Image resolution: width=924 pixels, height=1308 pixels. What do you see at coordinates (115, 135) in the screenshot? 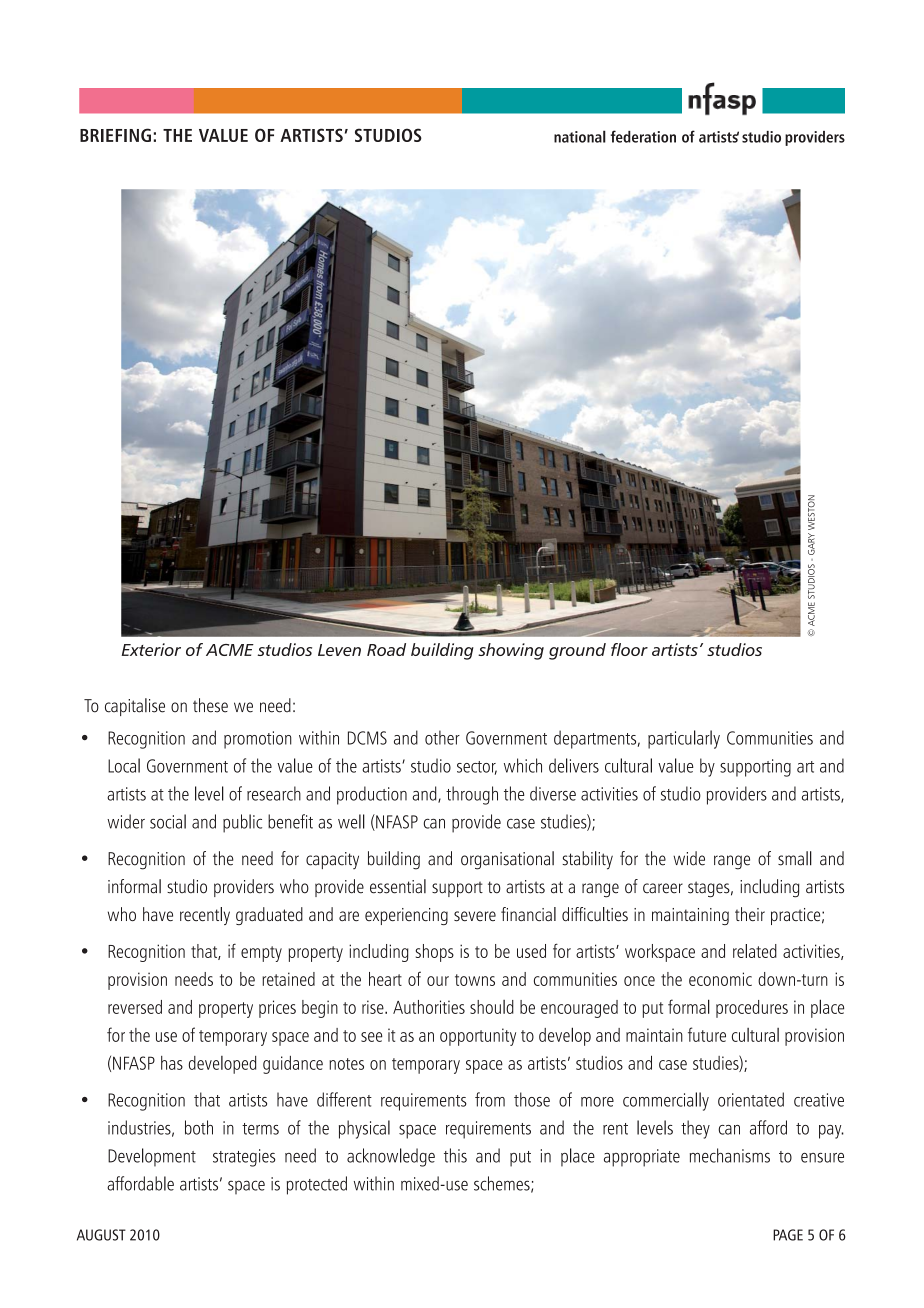
I see `BRIEFING` at bounding box center [115, 135].
